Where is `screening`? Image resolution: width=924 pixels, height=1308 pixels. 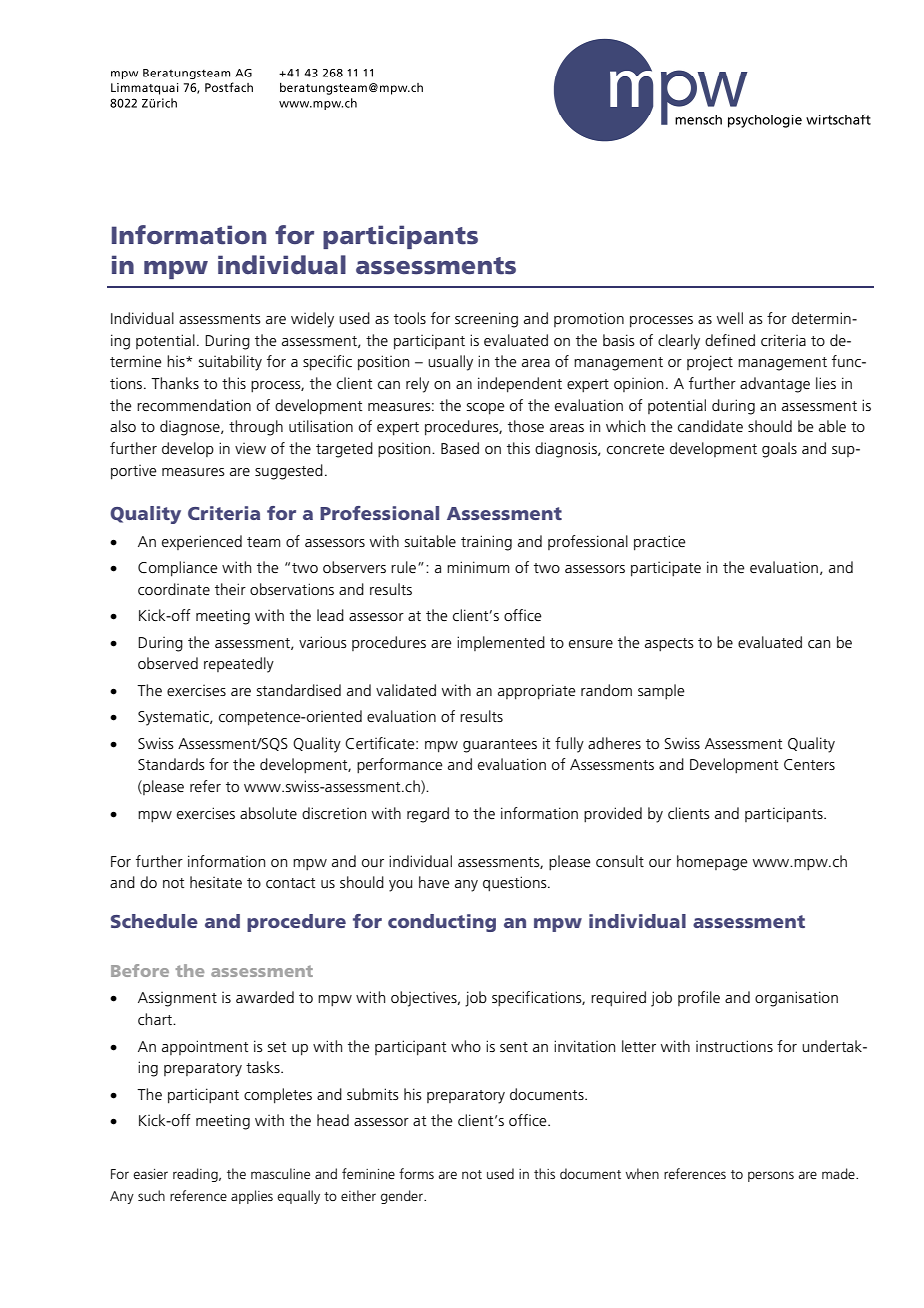 screening is located at coordinates (486, 320).
